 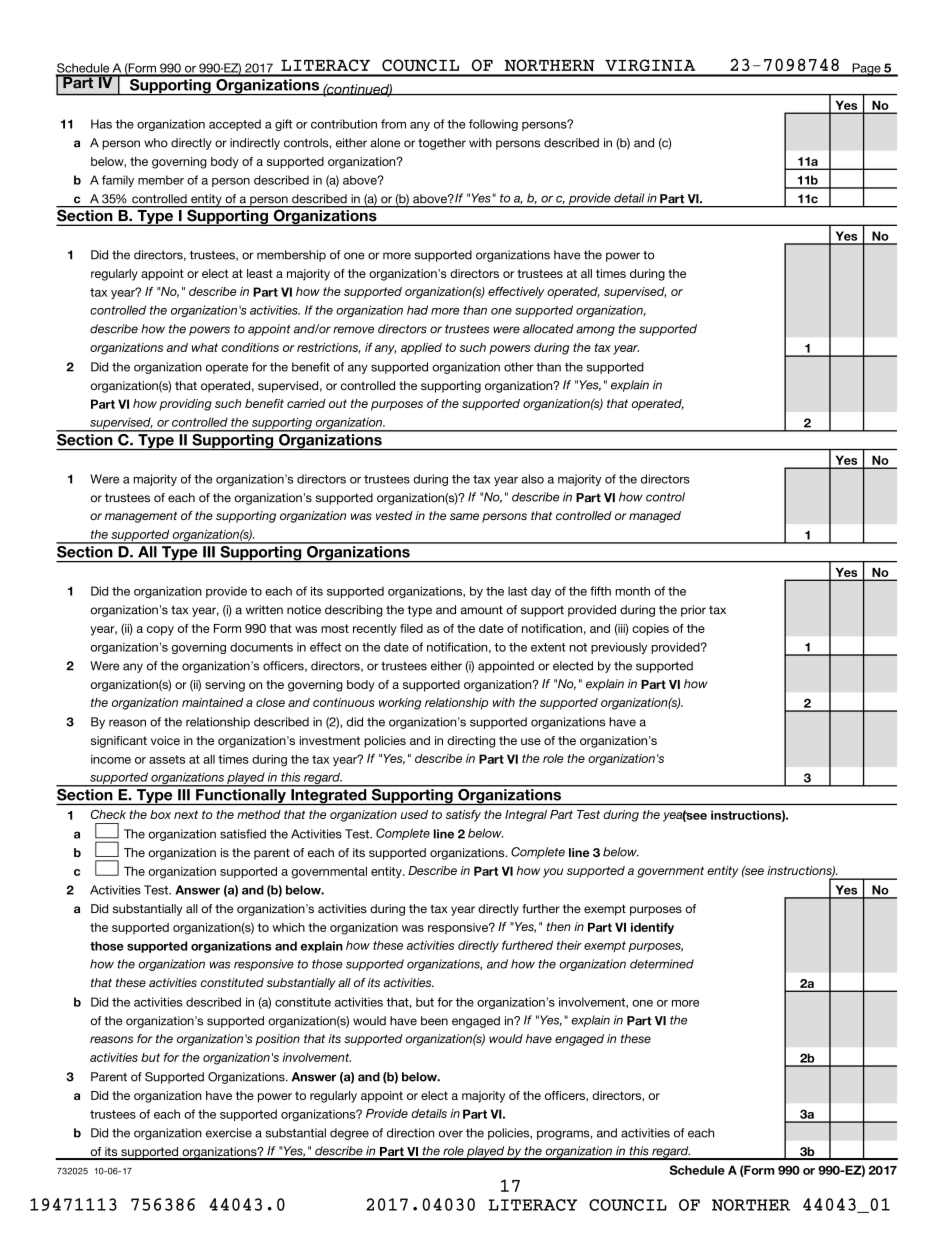 I want to click on box, so click(x=160, y=814).
